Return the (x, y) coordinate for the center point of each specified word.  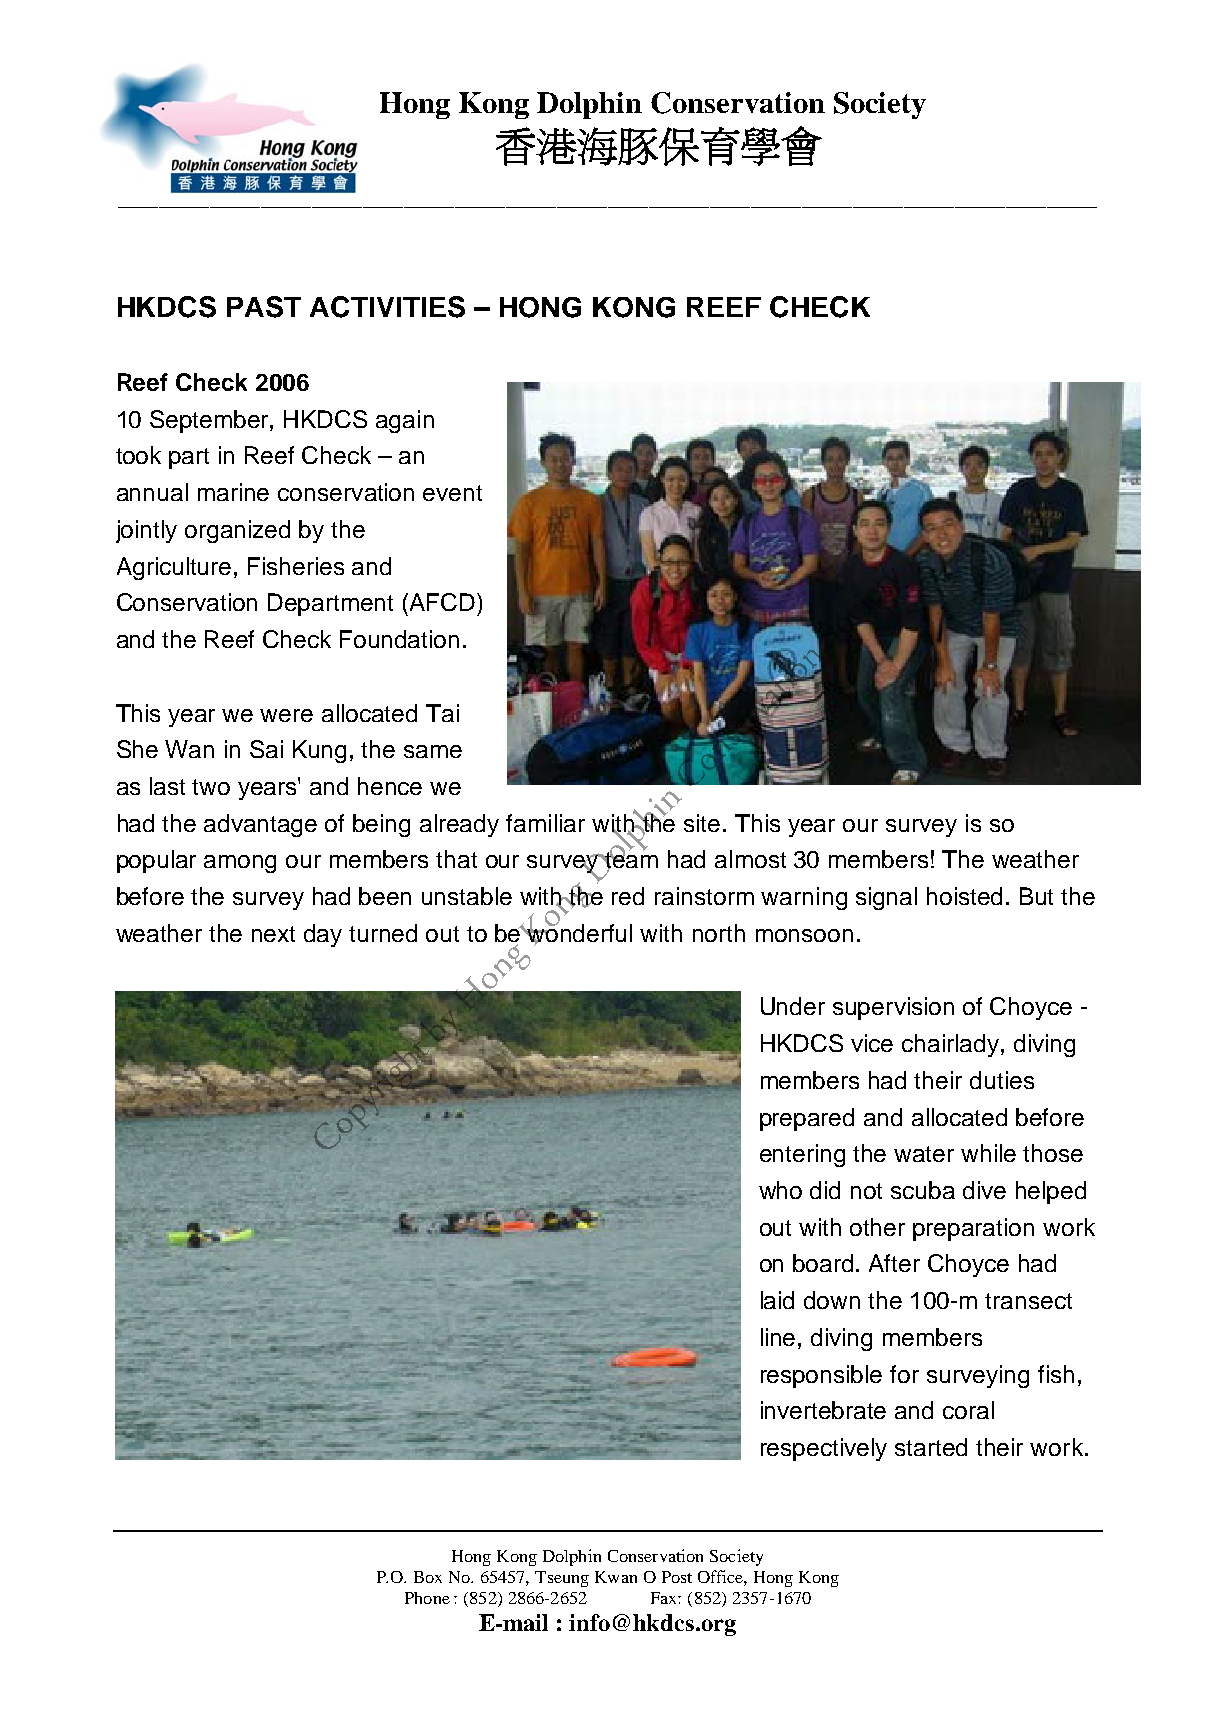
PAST (264, 307)
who (780, 1190)
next (273, 934)
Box (428, 1577)
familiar (545, 823)
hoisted (964, 896)
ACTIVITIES (387, 307)
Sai (266, 749)
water (924, 1154)
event (452, 493)
